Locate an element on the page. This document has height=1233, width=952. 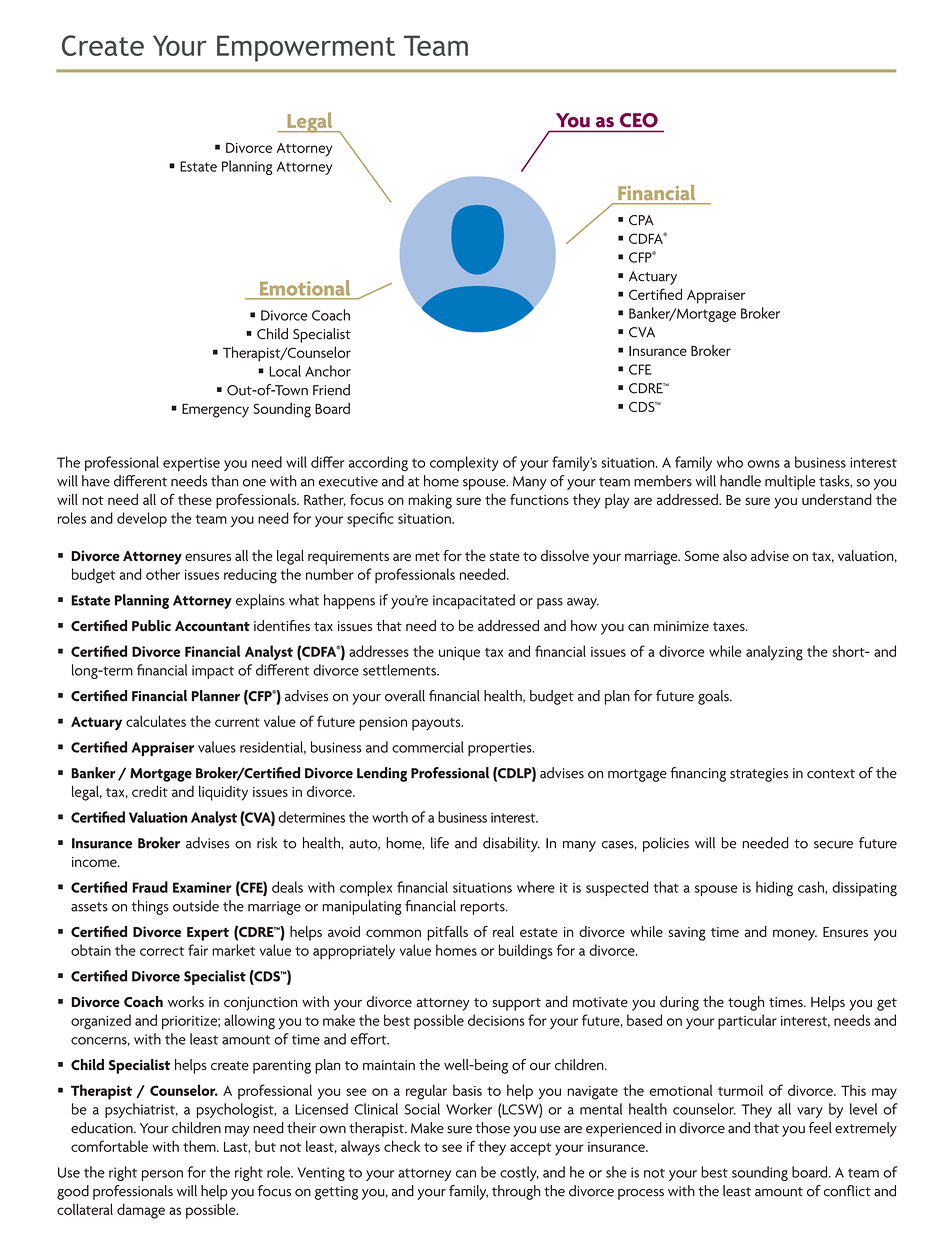
Local is located at coordinates (285, 371).
